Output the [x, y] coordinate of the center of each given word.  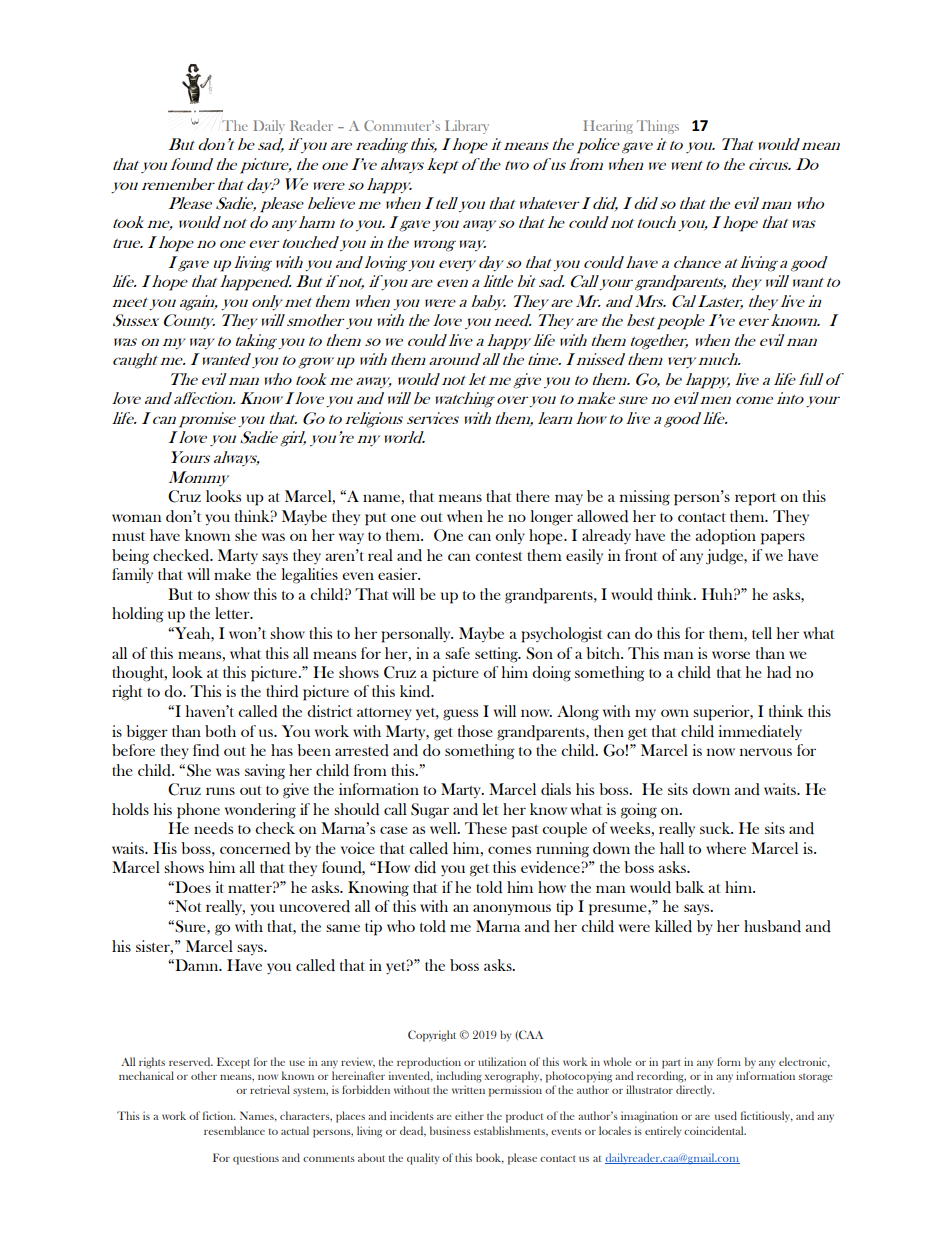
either [469, 1115]
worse [731, 655]
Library [467, 127]
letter [233, 613]
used [726, 1115]
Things [658, 127]
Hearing [608, 127]
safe [457, 653]
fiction [219, 1115]
